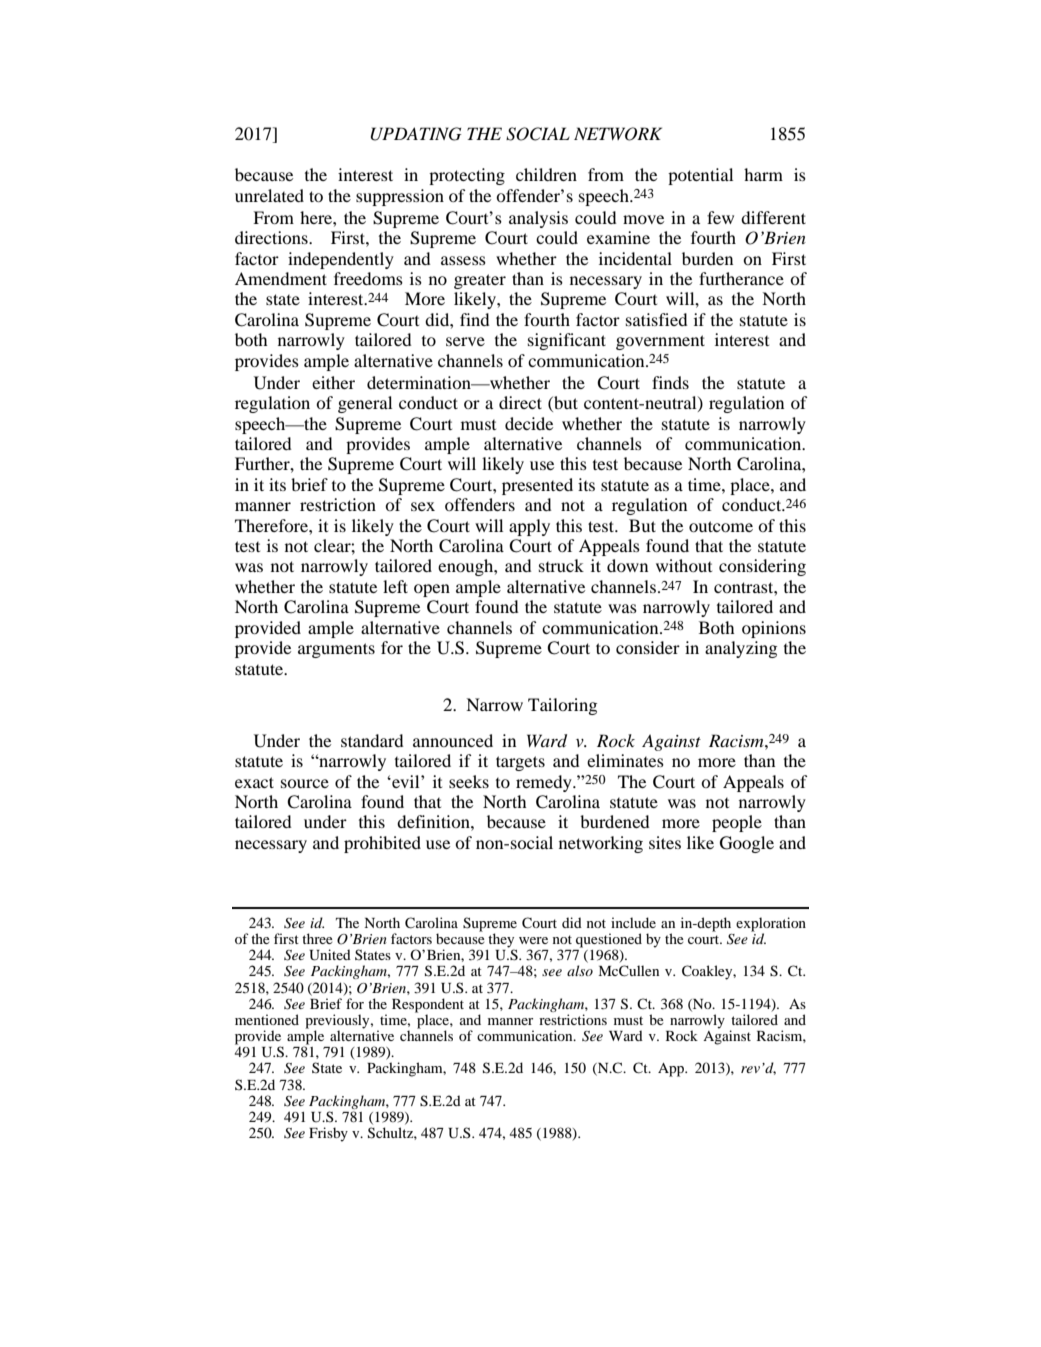 Image resolution: width=1041 pixels, height=1347 pixels. Describe the element at coordinates (333, 382) in the screenshot. I see `either` at that location.
